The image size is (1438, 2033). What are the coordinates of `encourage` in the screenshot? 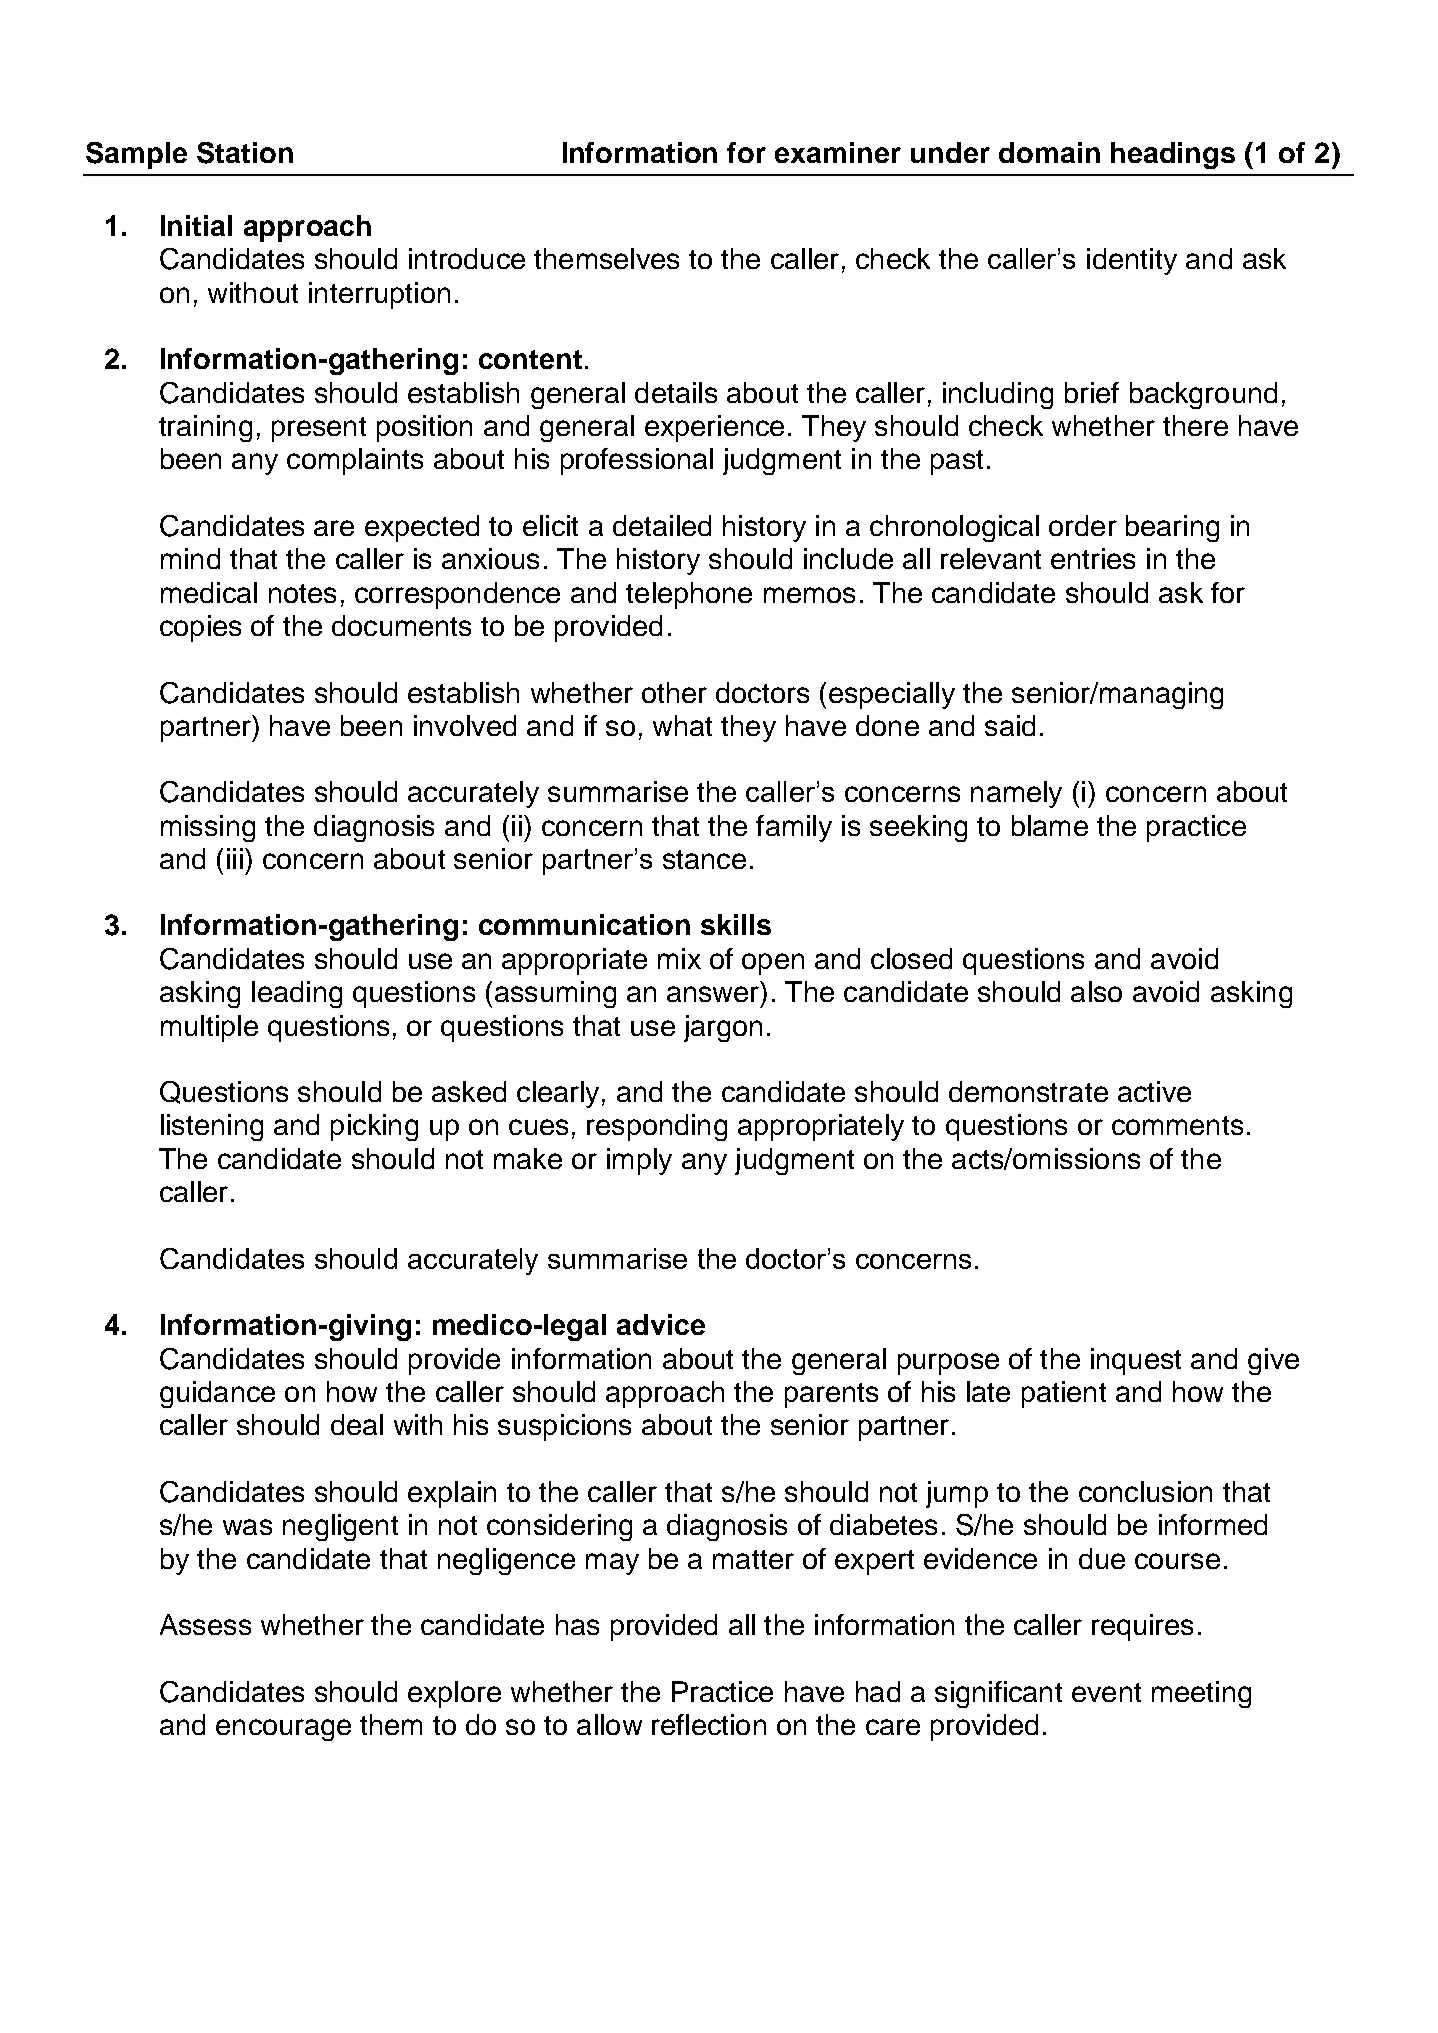 It's located at (283, 1730).
